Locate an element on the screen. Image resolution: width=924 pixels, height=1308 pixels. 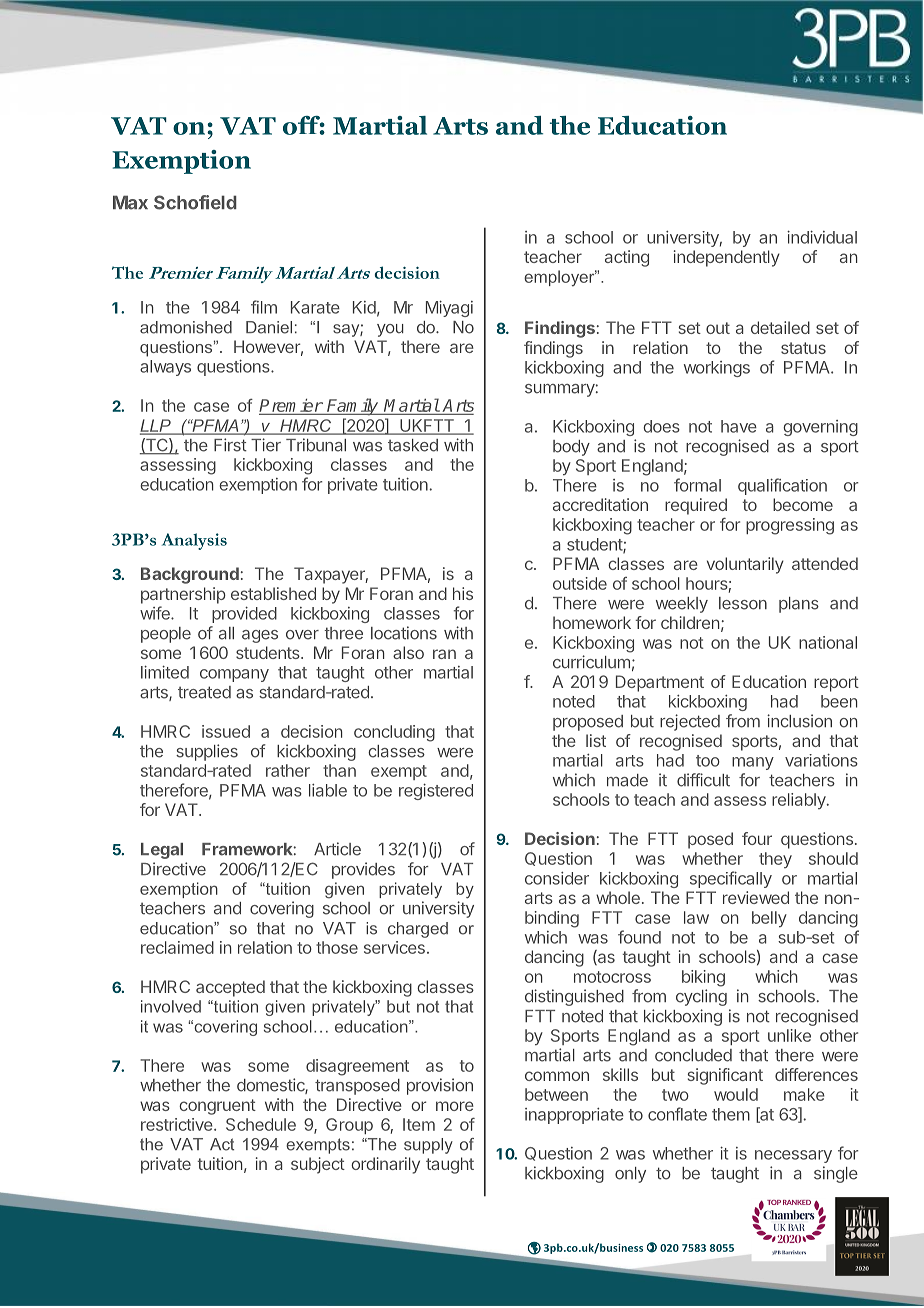
employer is located at coordinates (560, 278).
